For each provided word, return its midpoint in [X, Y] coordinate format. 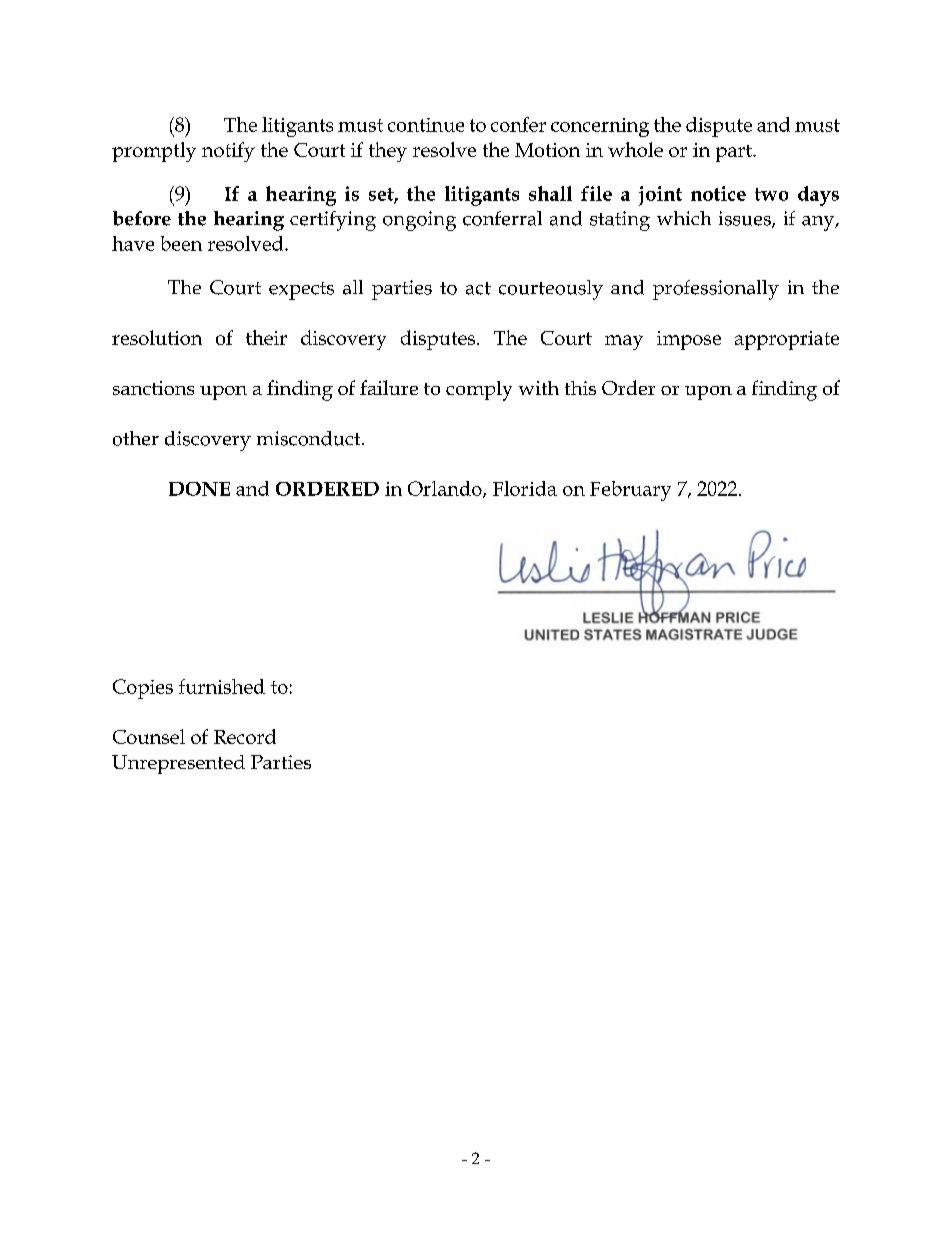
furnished [222, 686]
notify [228, 152]
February [630, 491]
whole [635, 149]
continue [426, 125]
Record [245, 736]
